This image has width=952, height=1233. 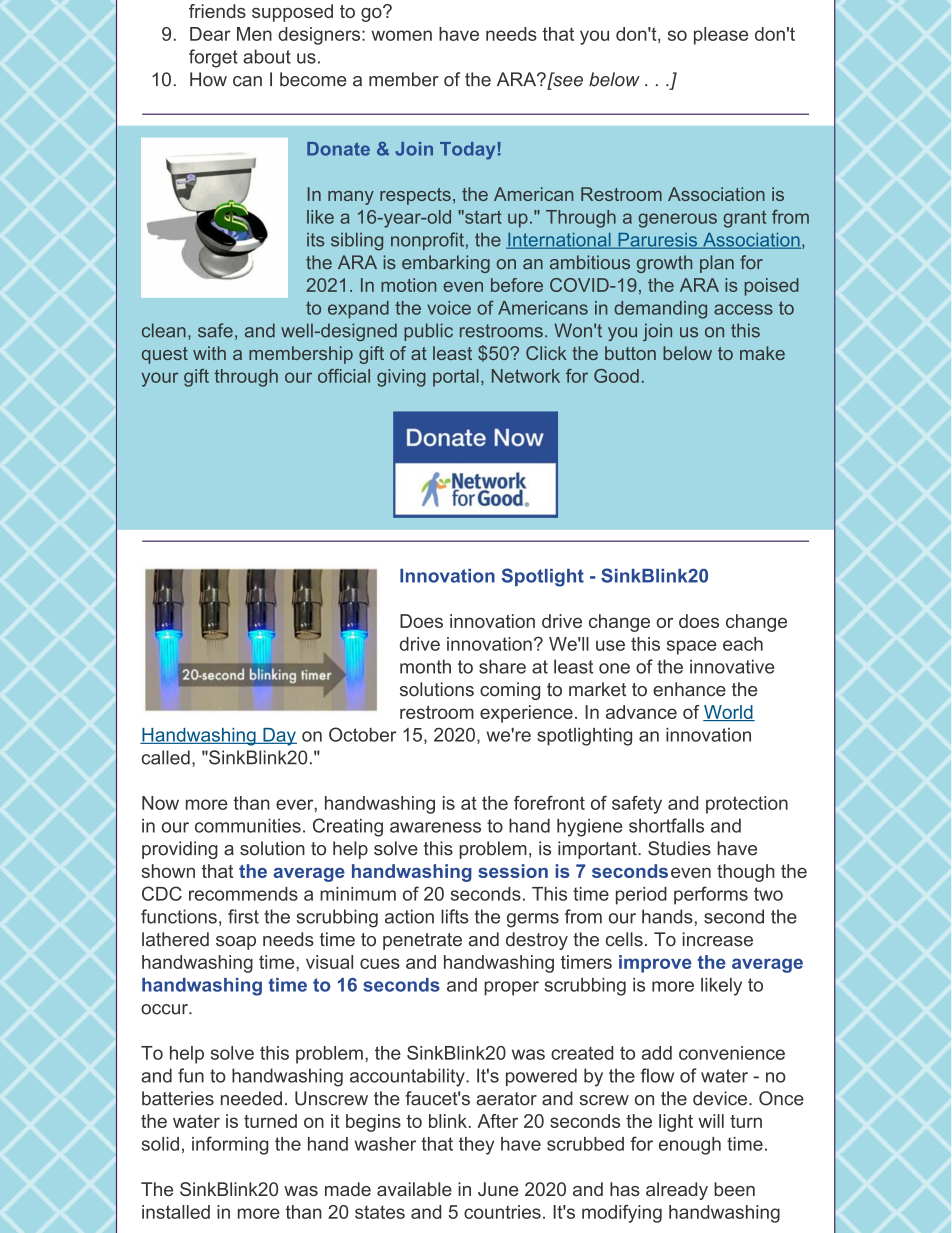 What do you see at coordinates (456, 378) in the image?
I see `portal` at bounding box center [456, 378].
